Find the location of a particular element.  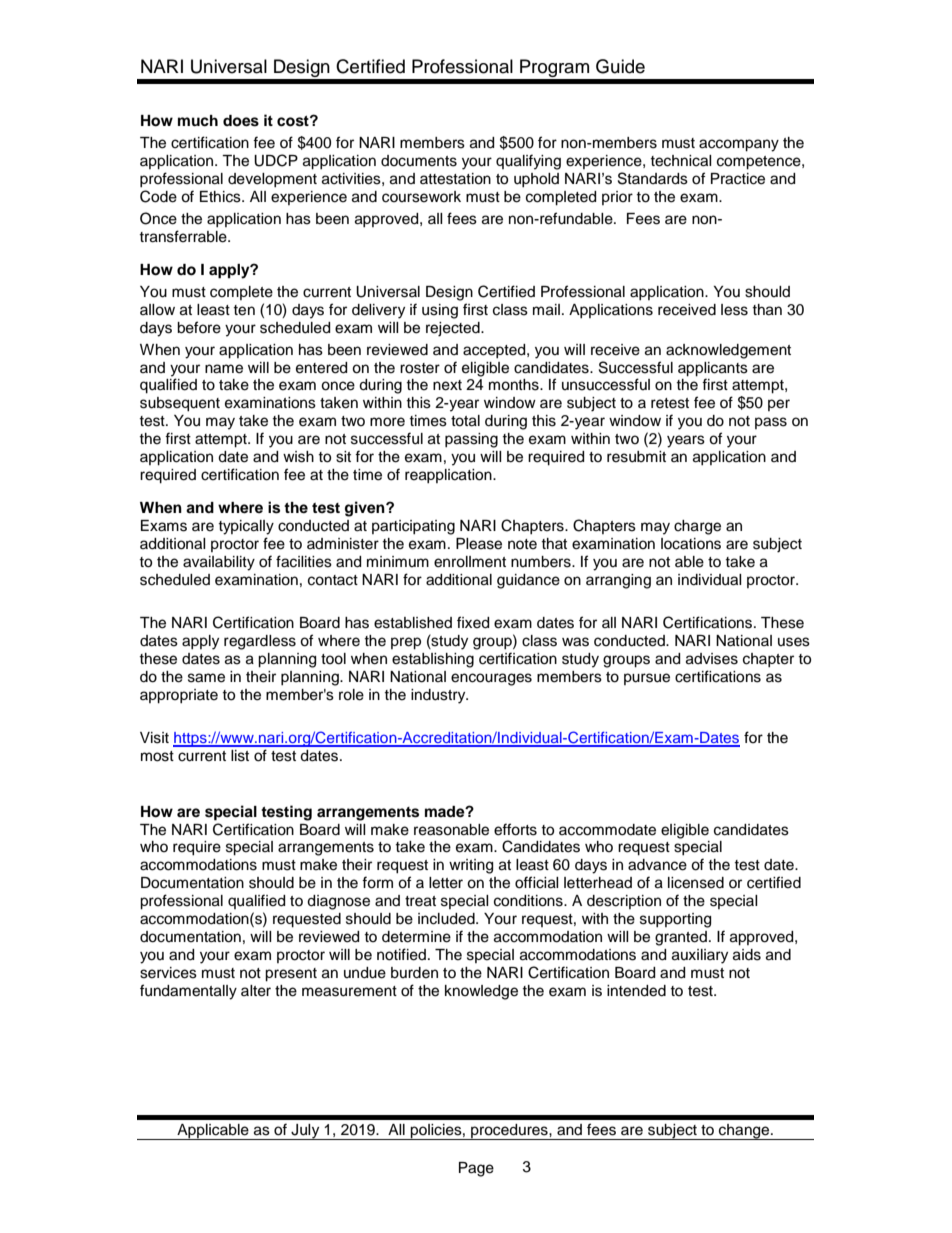

documents is located at coordinates (419, 161).
